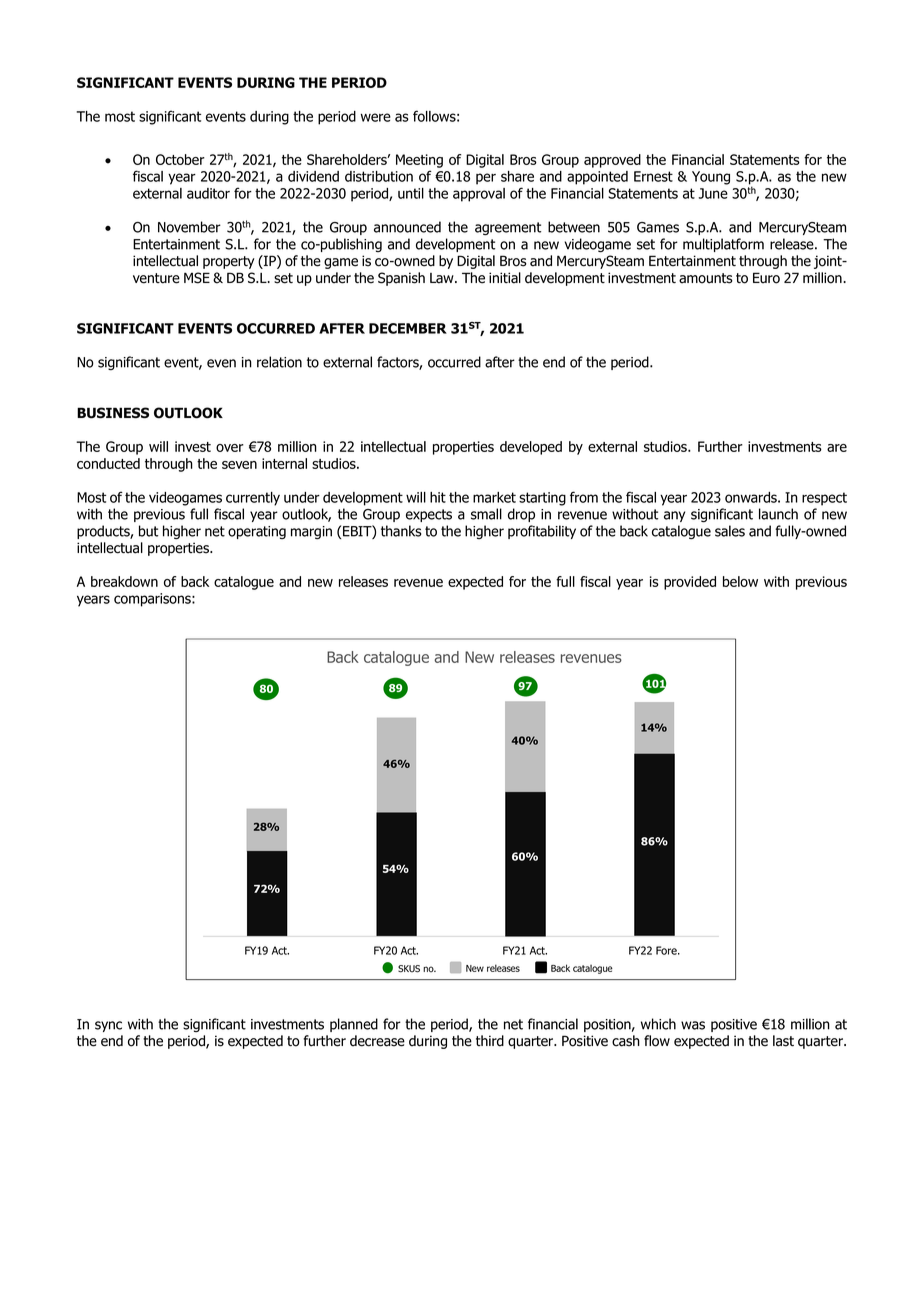 The image size is (924, 1308). What do you see at coordinates (279, 362) in the screenshot?
I see `relation` at bounding box center [279, 362].
